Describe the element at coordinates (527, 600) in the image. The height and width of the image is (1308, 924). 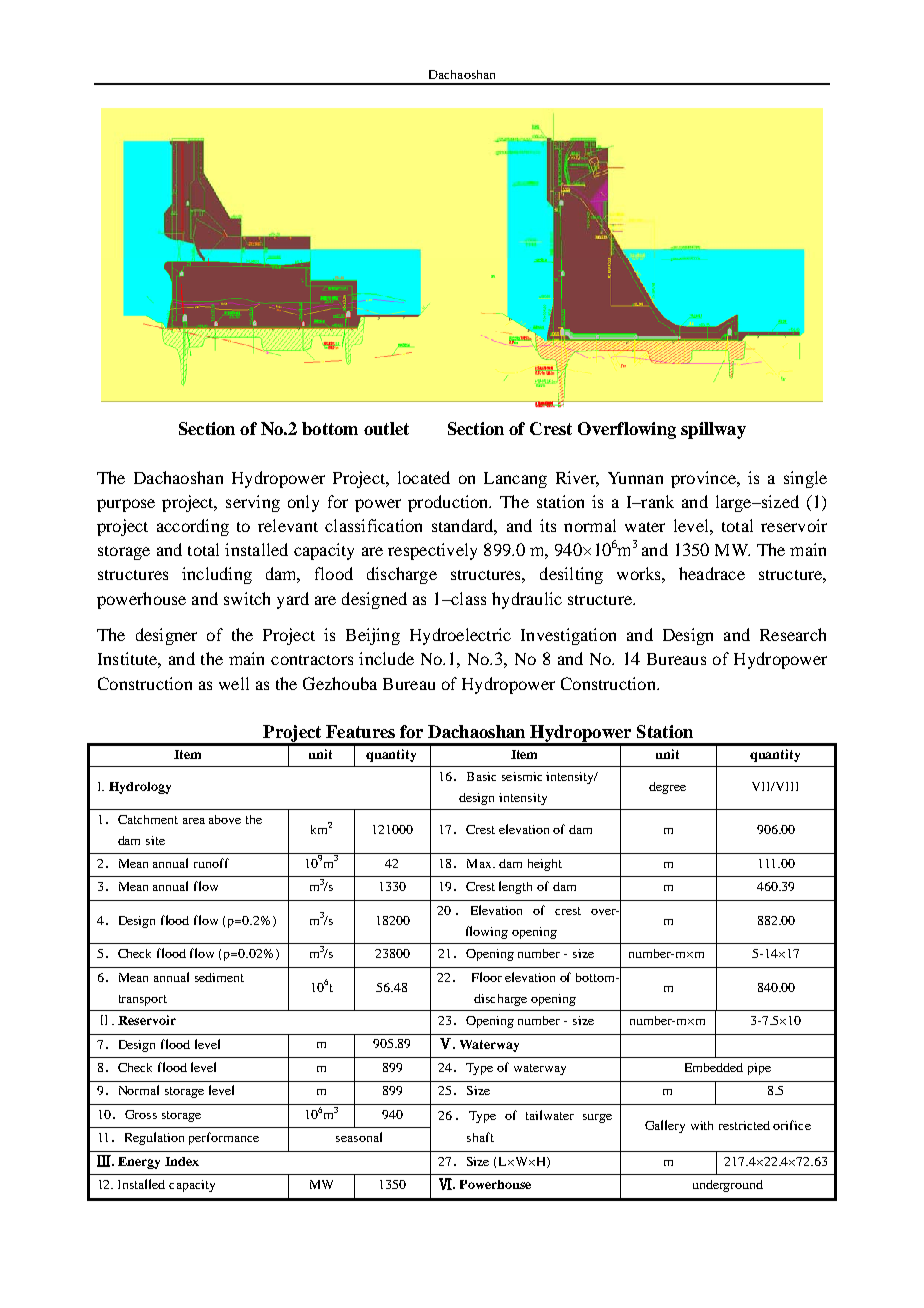
I see `hydraulic` at that location.
